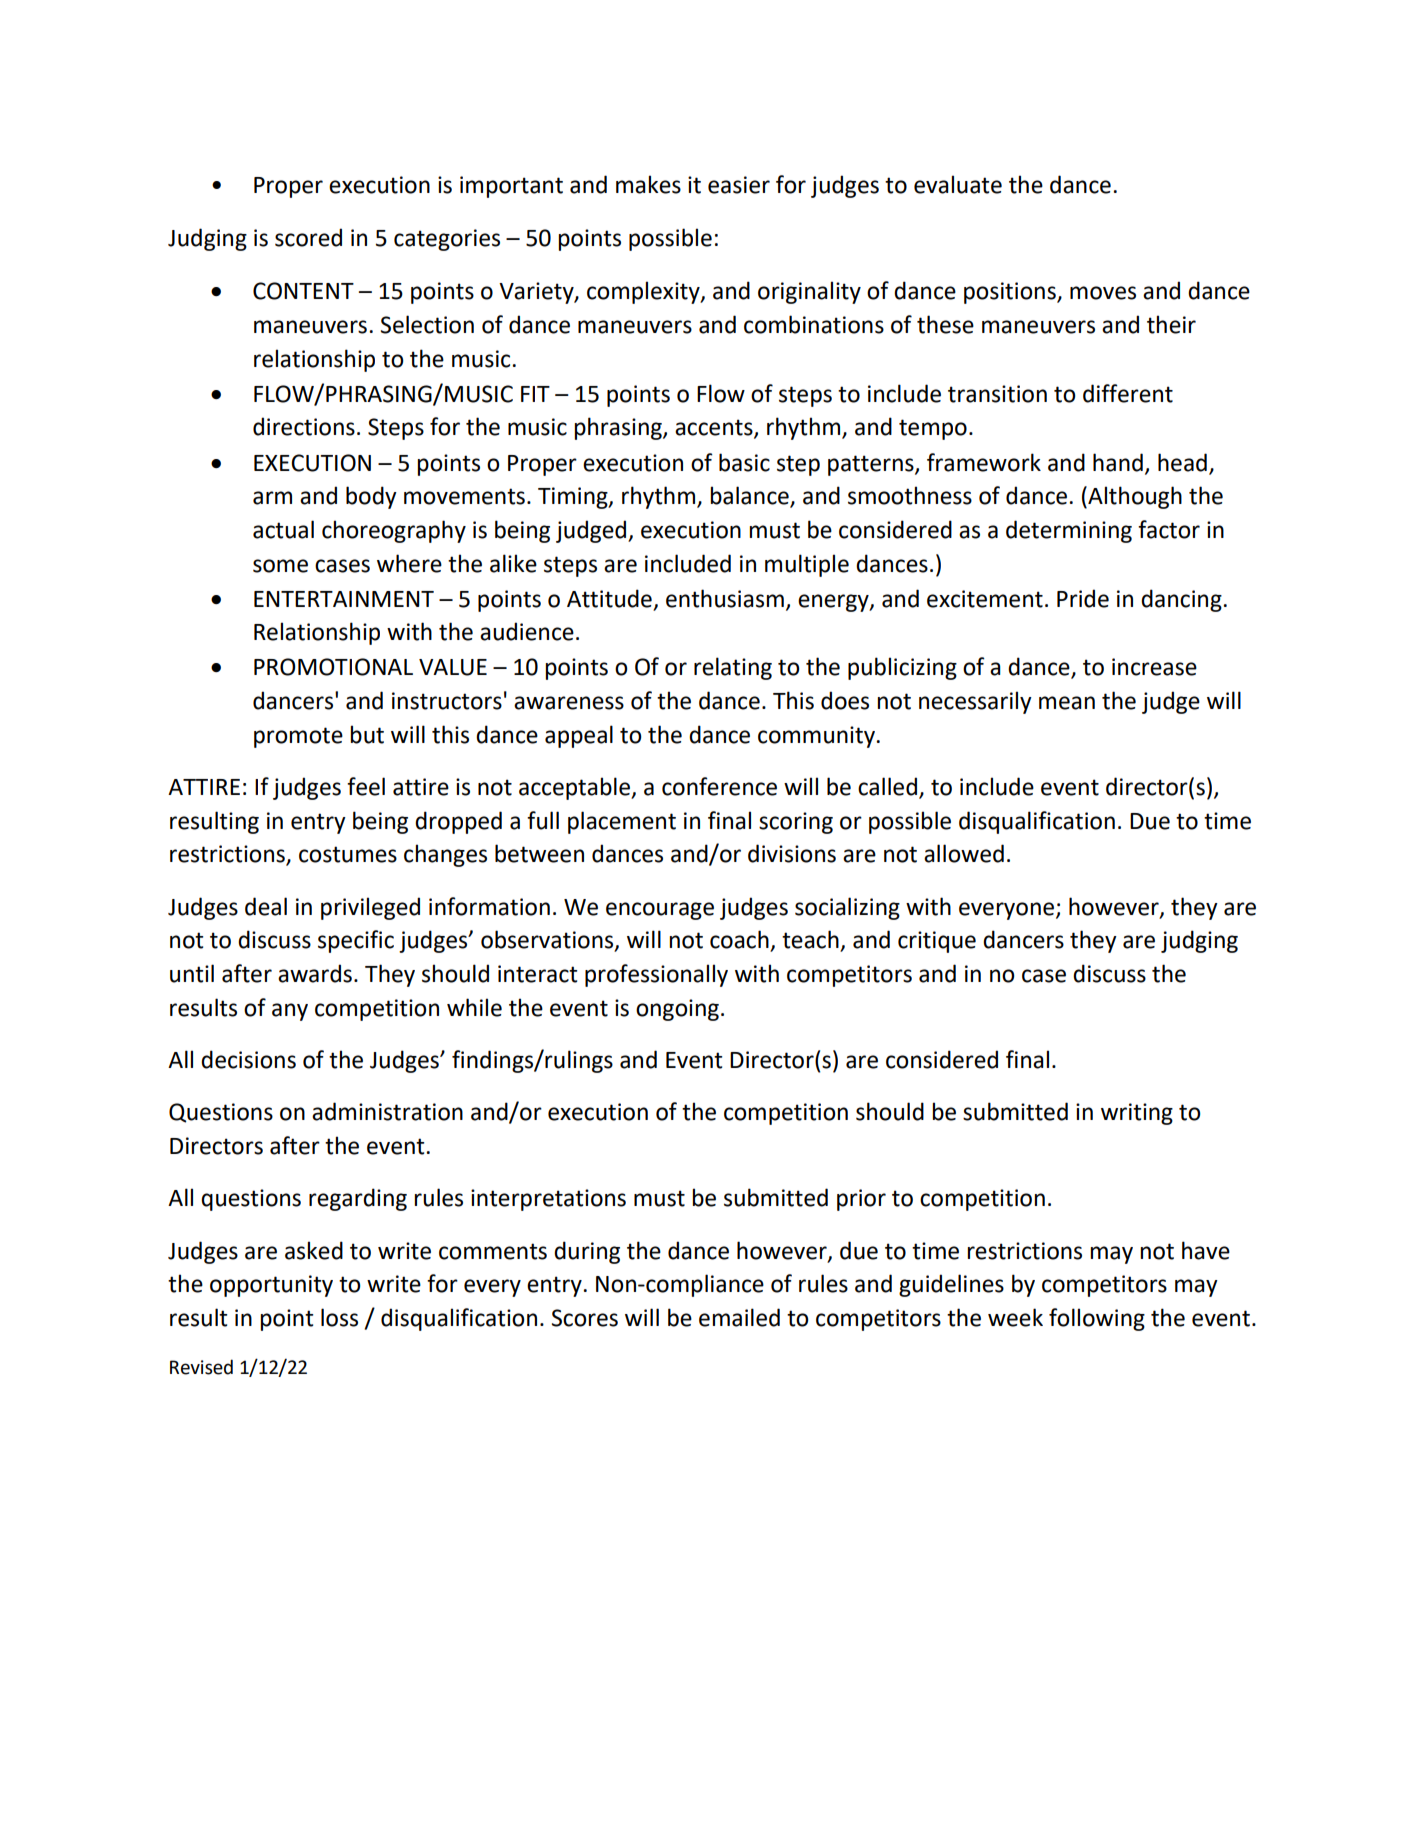  Describe the element at coordinates (677, 1010) in the screenshot. I see `ongoing` at that location.
